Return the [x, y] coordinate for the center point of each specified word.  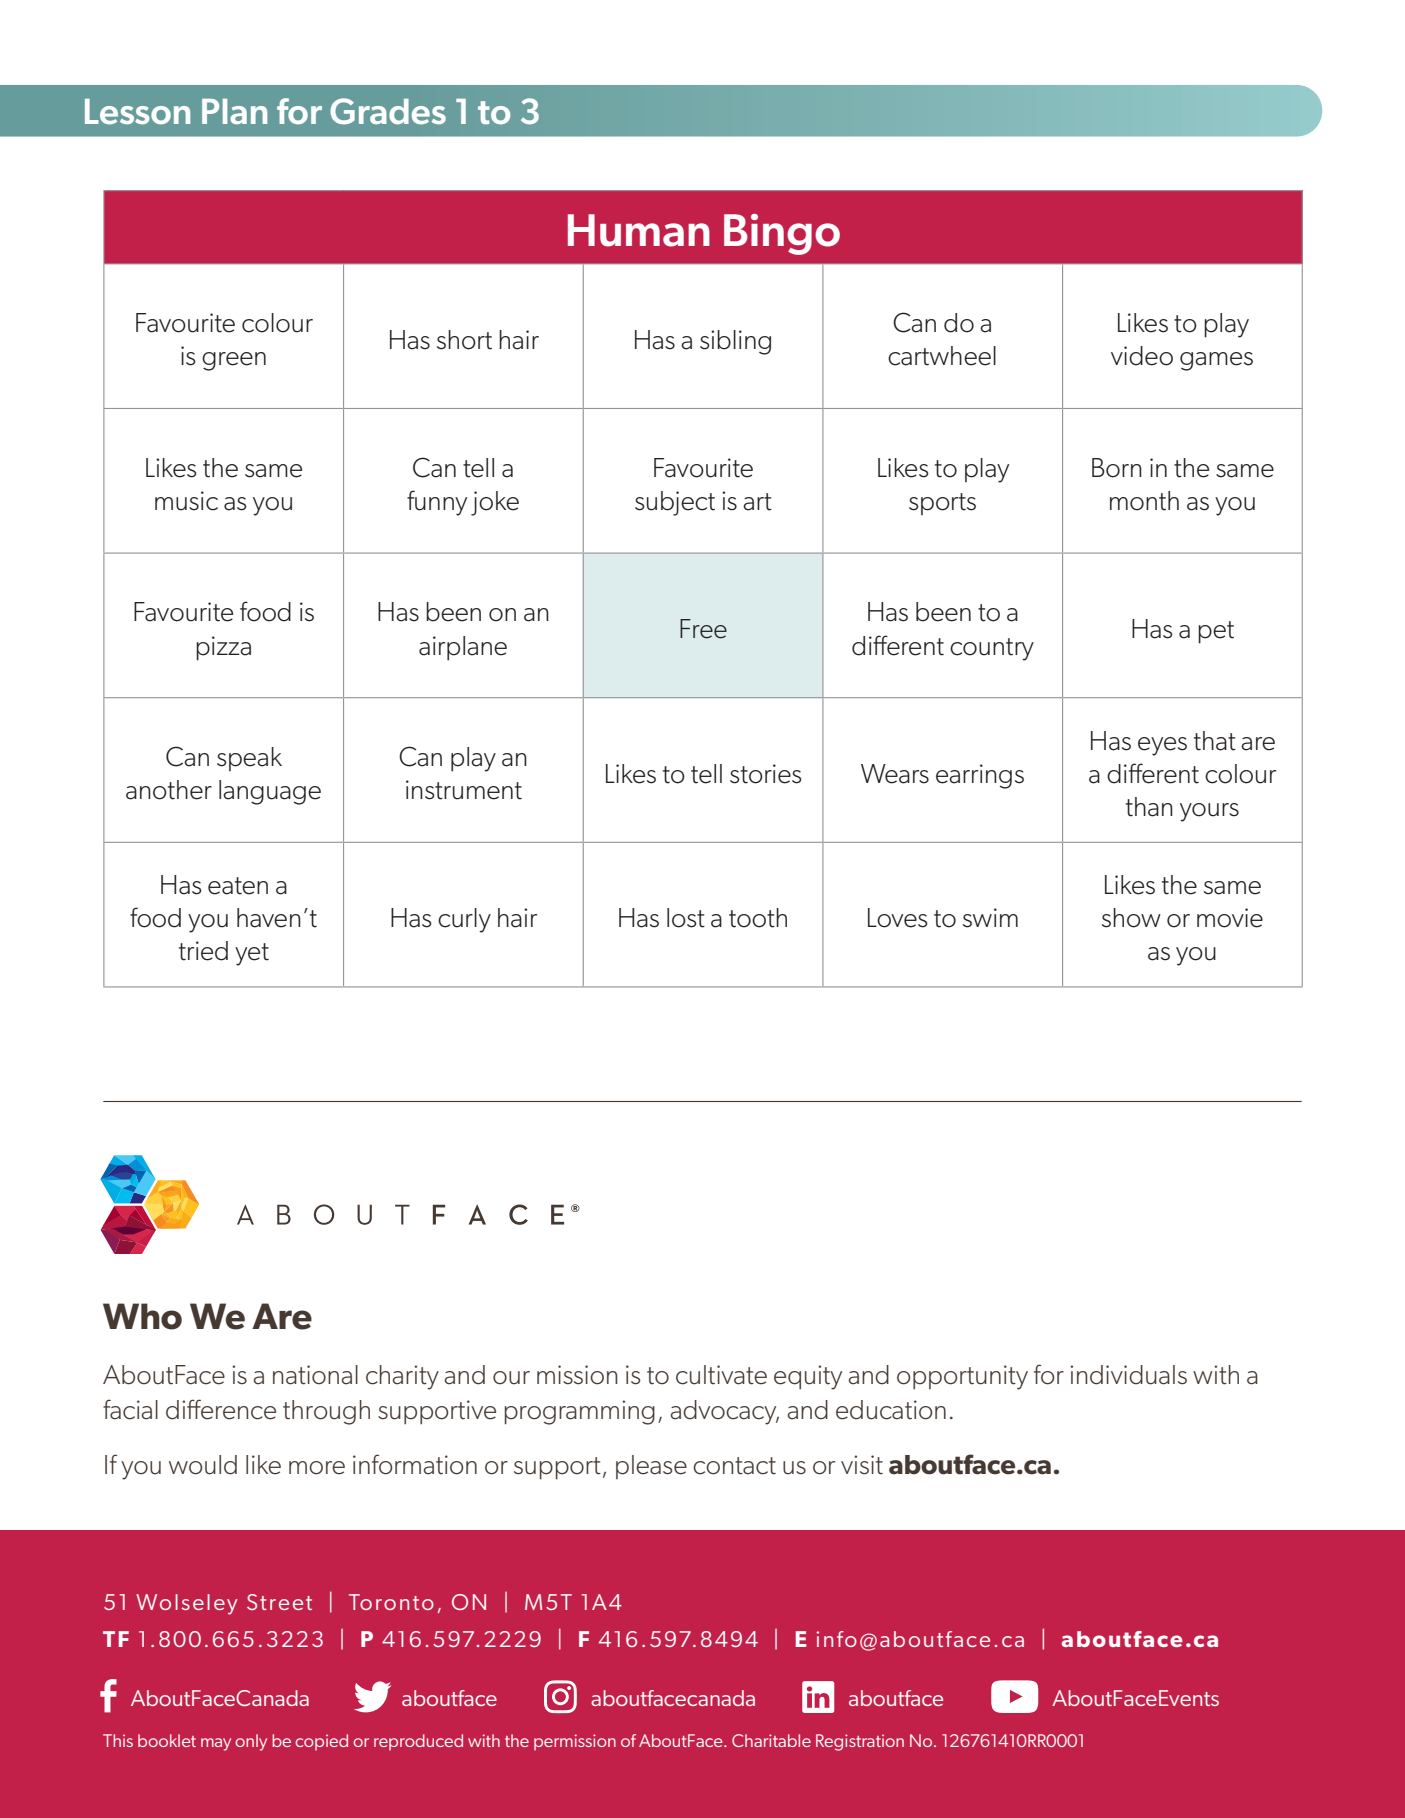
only [251, 1742]
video [1142, 356]
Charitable [771, 1740]
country [992, 649]
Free [703, 629]
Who [142, 1316]
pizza [223, 648]
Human [639, 230]
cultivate [721, 1375]
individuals [1128, 1375]
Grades [388, 111]
